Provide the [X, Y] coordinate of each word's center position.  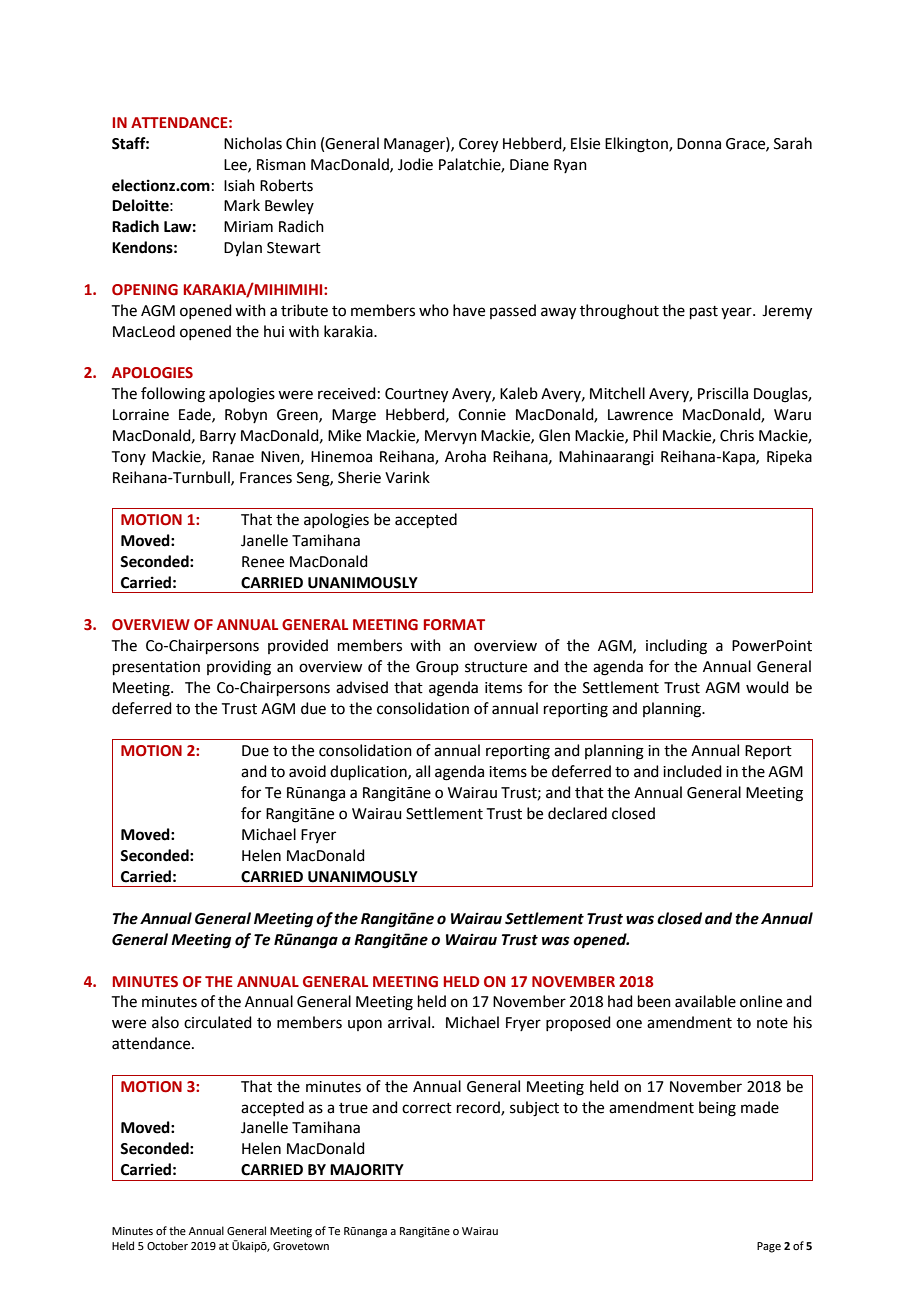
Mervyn [451, 437]
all [423, 771]
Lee [236, 165]
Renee [263, 562]
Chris [737, 435]
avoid [307, 771]
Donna [699, 144]
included [692, 771]
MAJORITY [367, 1170]
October [167, 1245]
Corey [478, 145]
